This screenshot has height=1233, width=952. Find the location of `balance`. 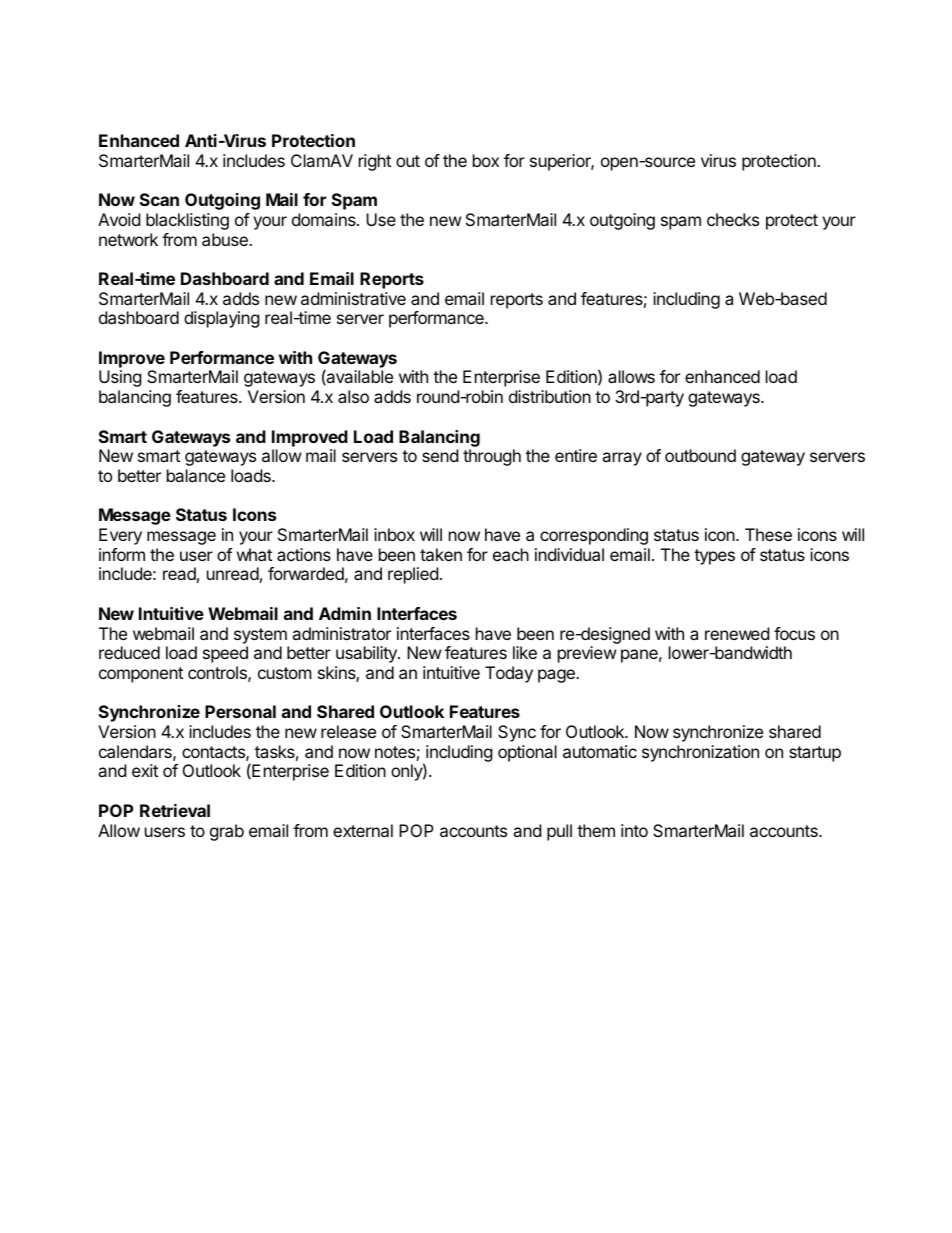

balance is located at coordinates (196, 475).
